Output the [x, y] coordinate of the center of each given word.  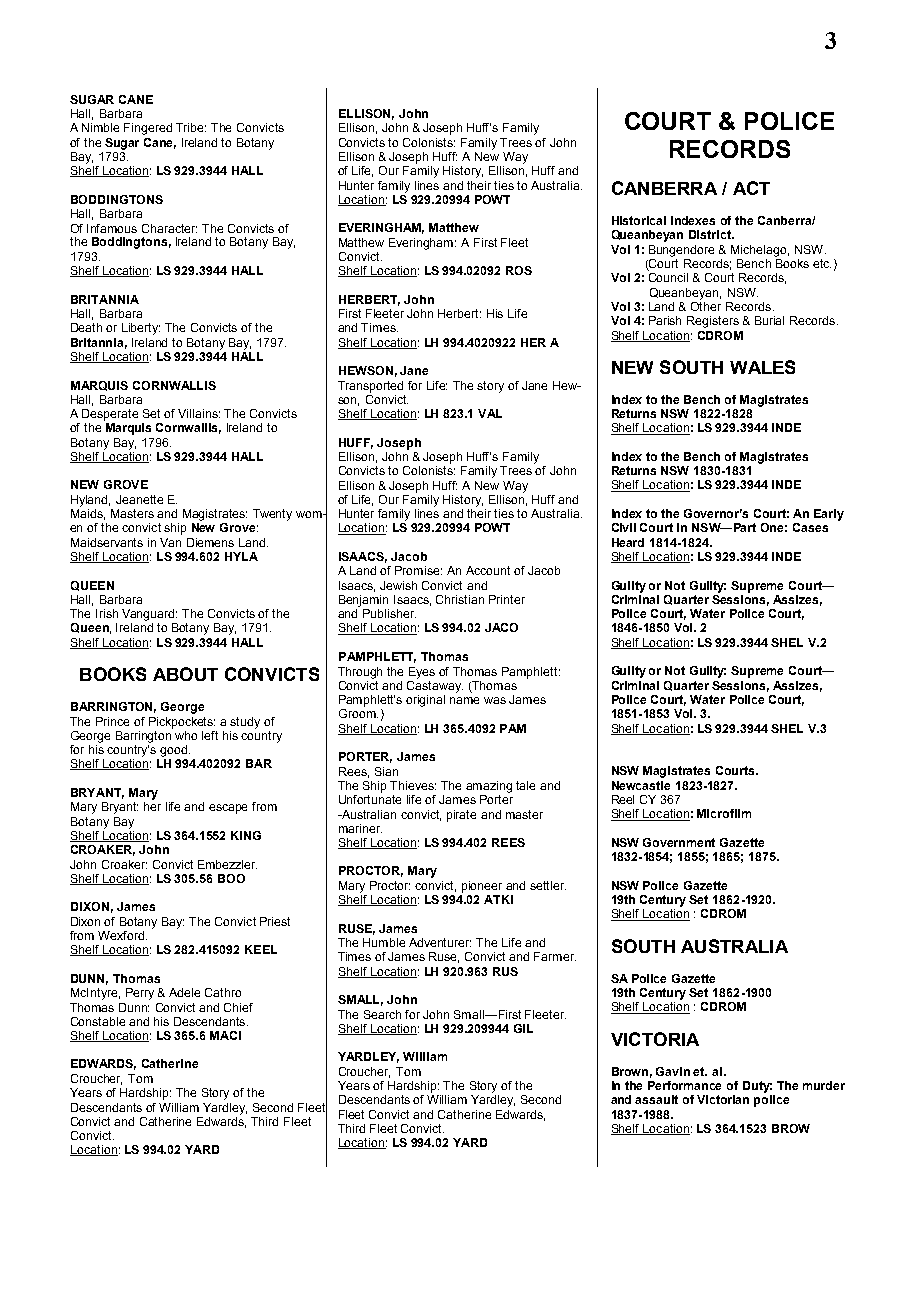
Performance [684, 1085]
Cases [810, 527]
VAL [490, 413]
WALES [762, 367]
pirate [461, 816]
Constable [98, 1021]
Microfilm [724, 813]
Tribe [191, 127]
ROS [519, 270]
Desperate [110, 415]
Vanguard [149, 615]
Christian [460, 599]
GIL [523, 1028]
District [711, 234]
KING [246, 835]
